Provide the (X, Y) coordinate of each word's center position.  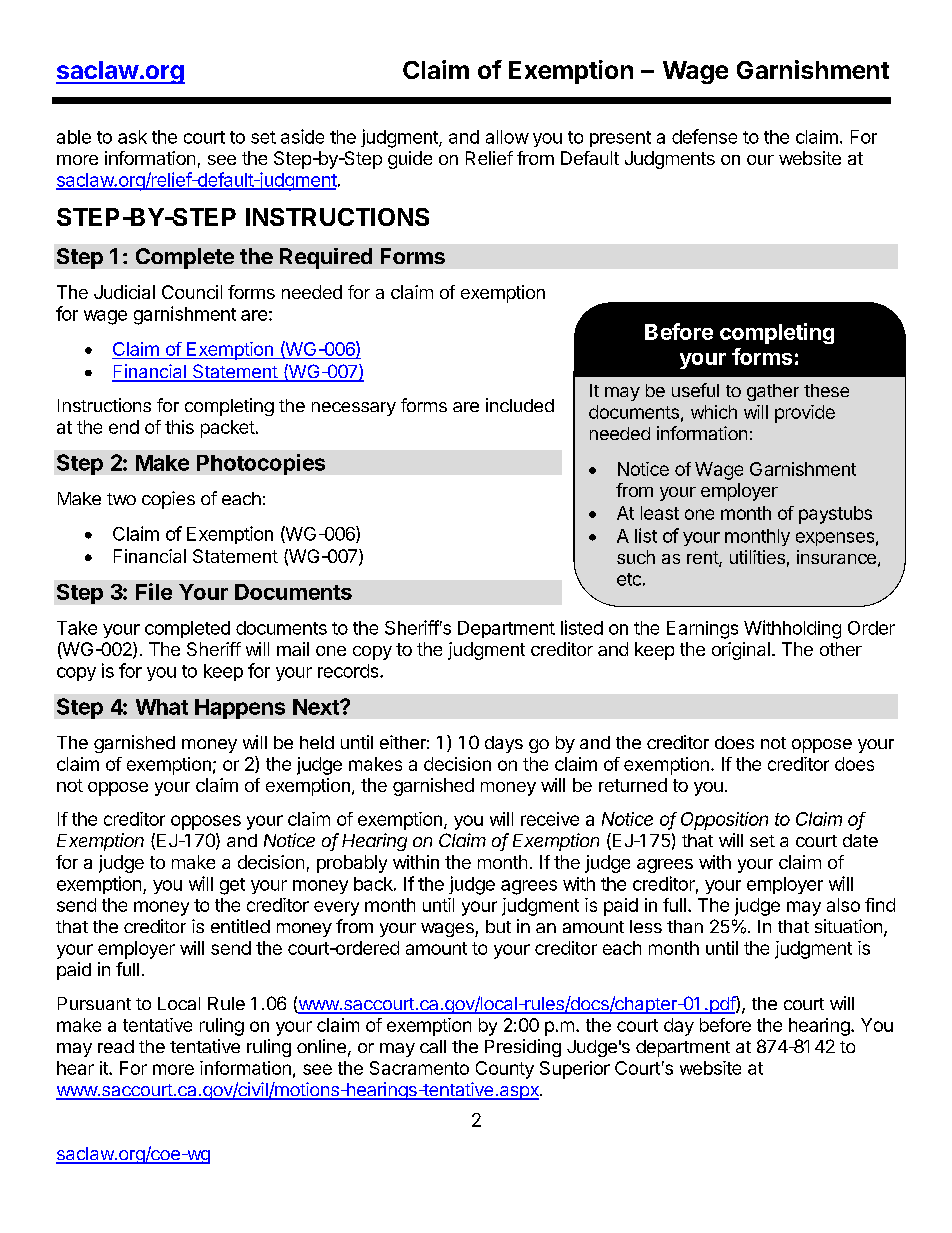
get (232, 886)
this (179, 427)
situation (848, 926)
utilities (757, 557)
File (154, 591)
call (433, 1046)
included (520, 405)
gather (773, 392)
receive (550, 819)
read (116, 1046)
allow (507, 137)
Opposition (724, 821)
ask (132, 137)
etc (629, 579)
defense (704, 136)
